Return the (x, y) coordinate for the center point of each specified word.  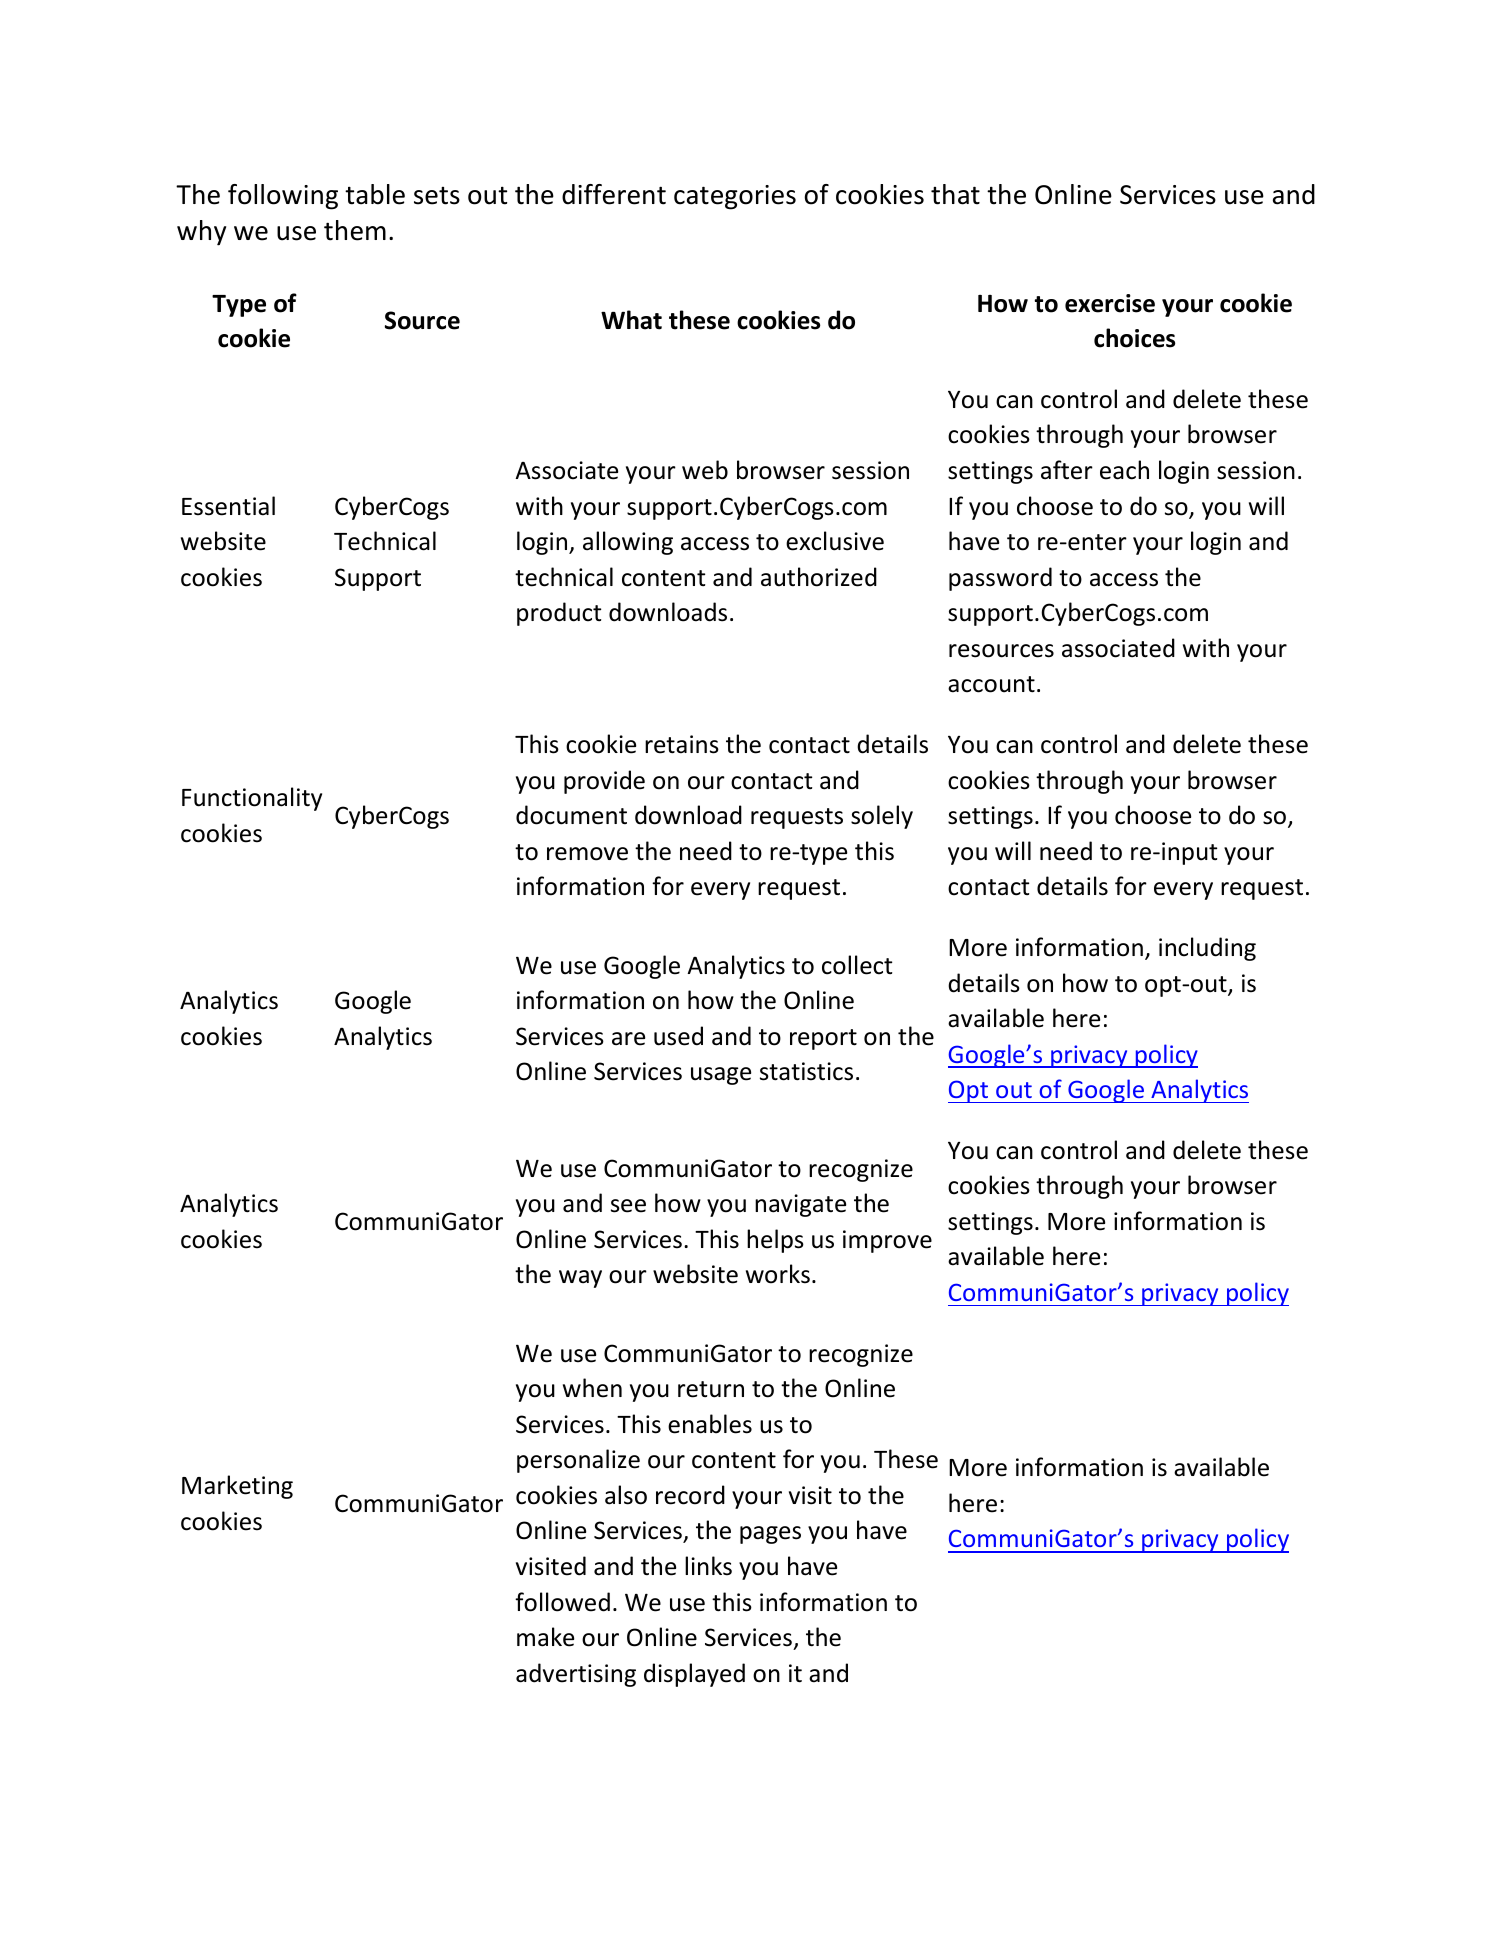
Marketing (237, 1487)
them (355, 230)
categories (735, 197)
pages (770, 1535)
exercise (1110, 303)
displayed (694, 1675)
